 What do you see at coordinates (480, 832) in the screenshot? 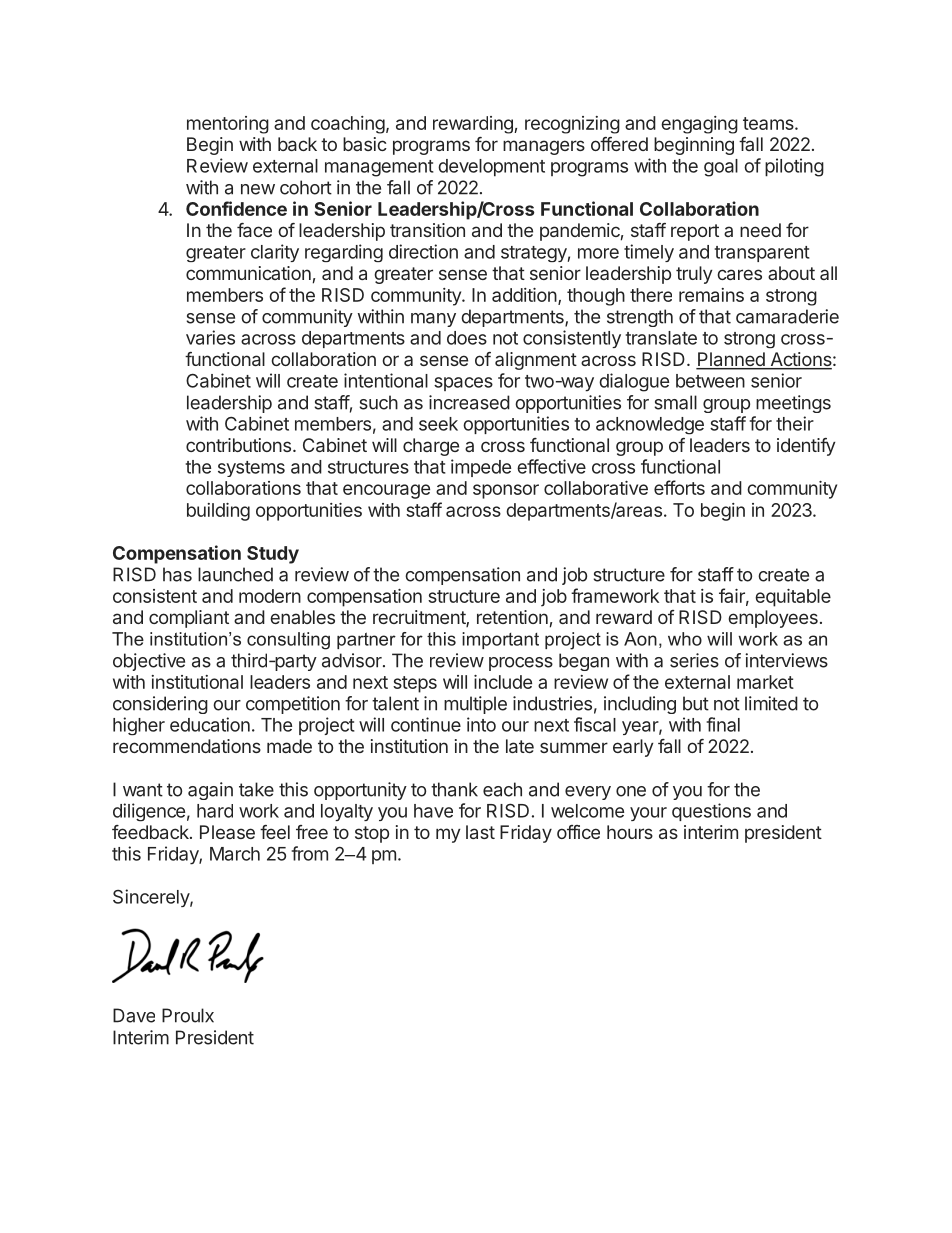
I see `last` at bounding box center [480, 832].
